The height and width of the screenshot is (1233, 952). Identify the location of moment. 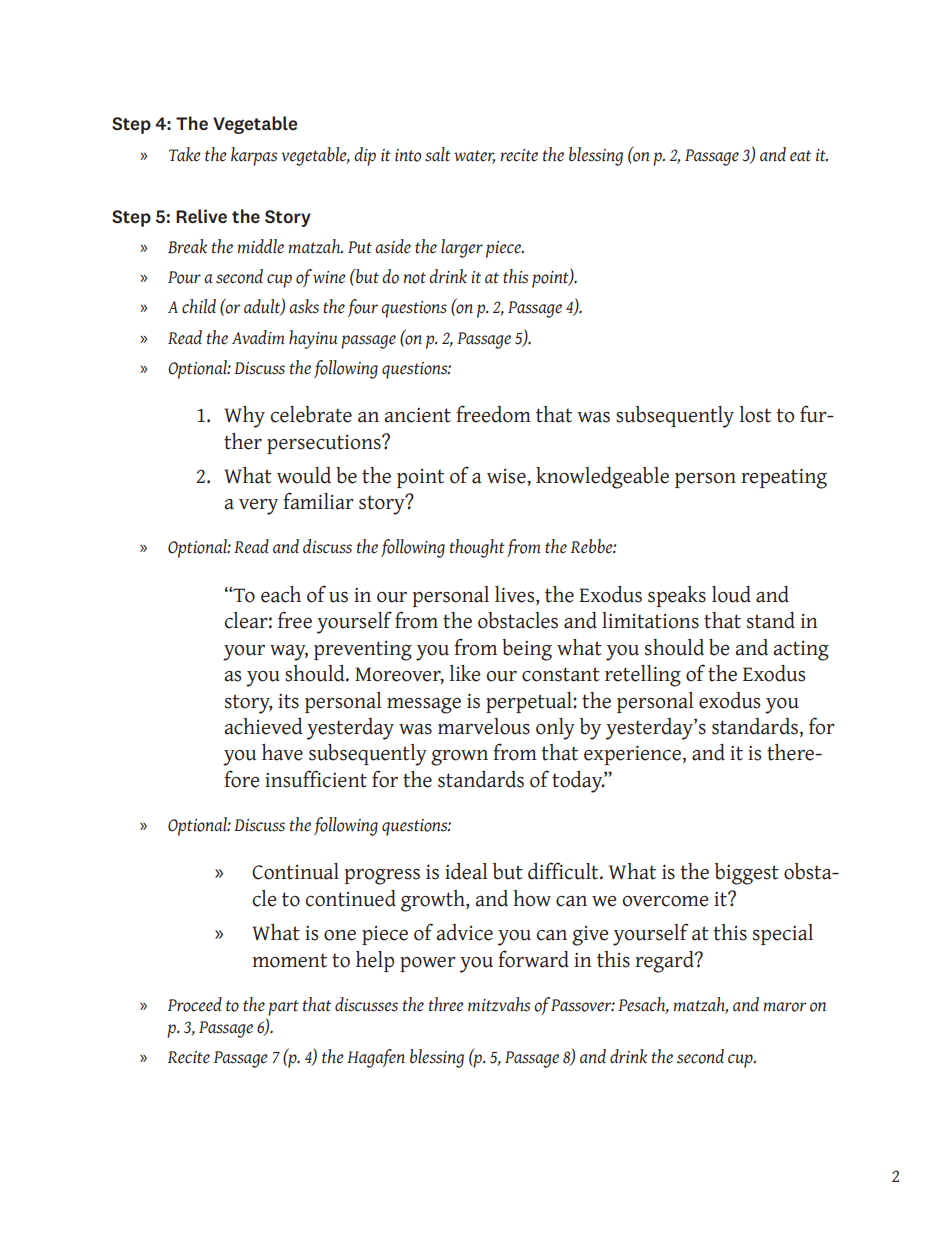
(289, 960).
